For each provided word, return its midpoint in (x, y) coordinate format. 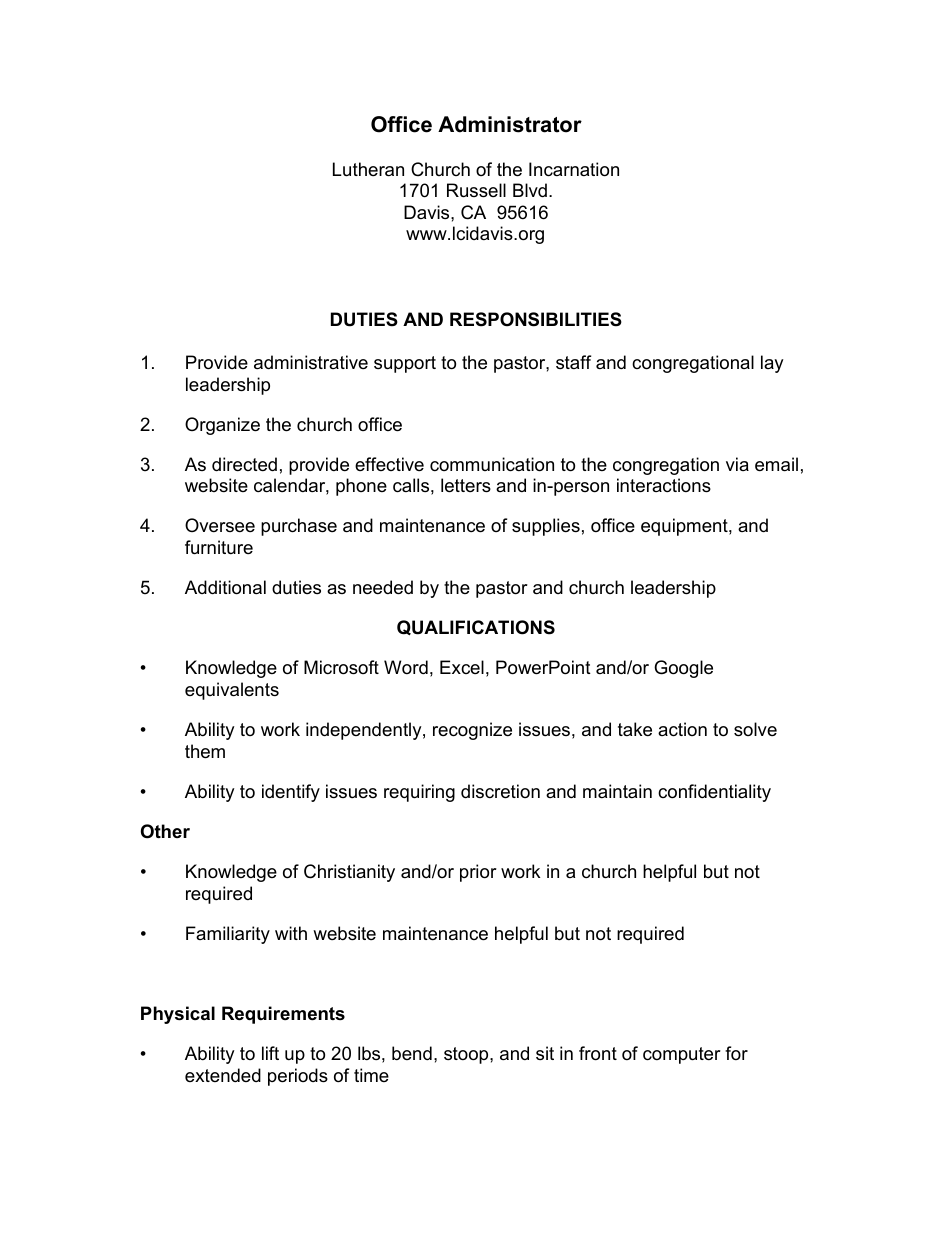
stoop (467, 1055)
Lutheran (368, 169)
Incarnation (574, 169)
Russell (476, 190)
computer (682, 1055)
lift (270, 1053)
